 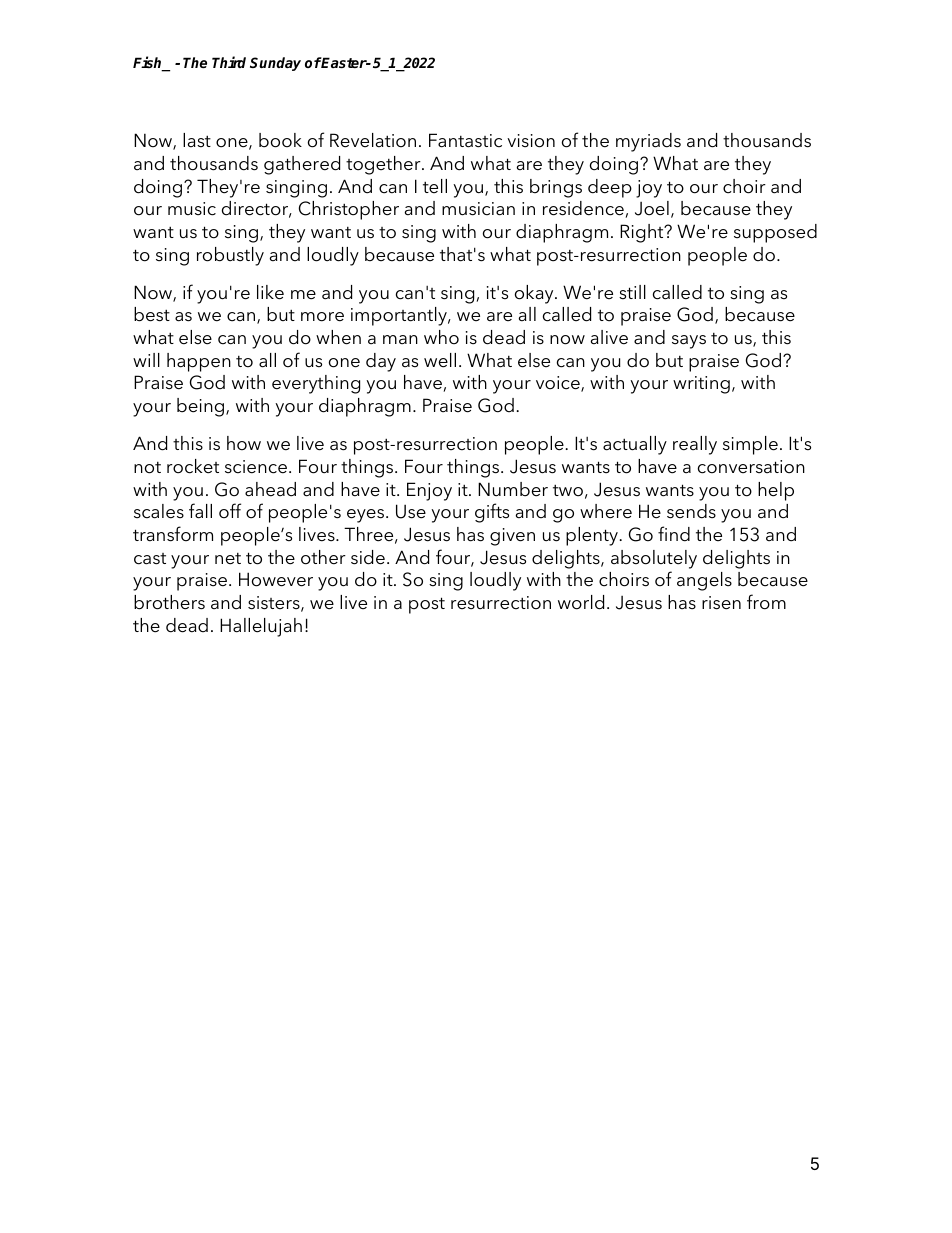 I want to click on Hallelujah, so click(x=261, y=627).
